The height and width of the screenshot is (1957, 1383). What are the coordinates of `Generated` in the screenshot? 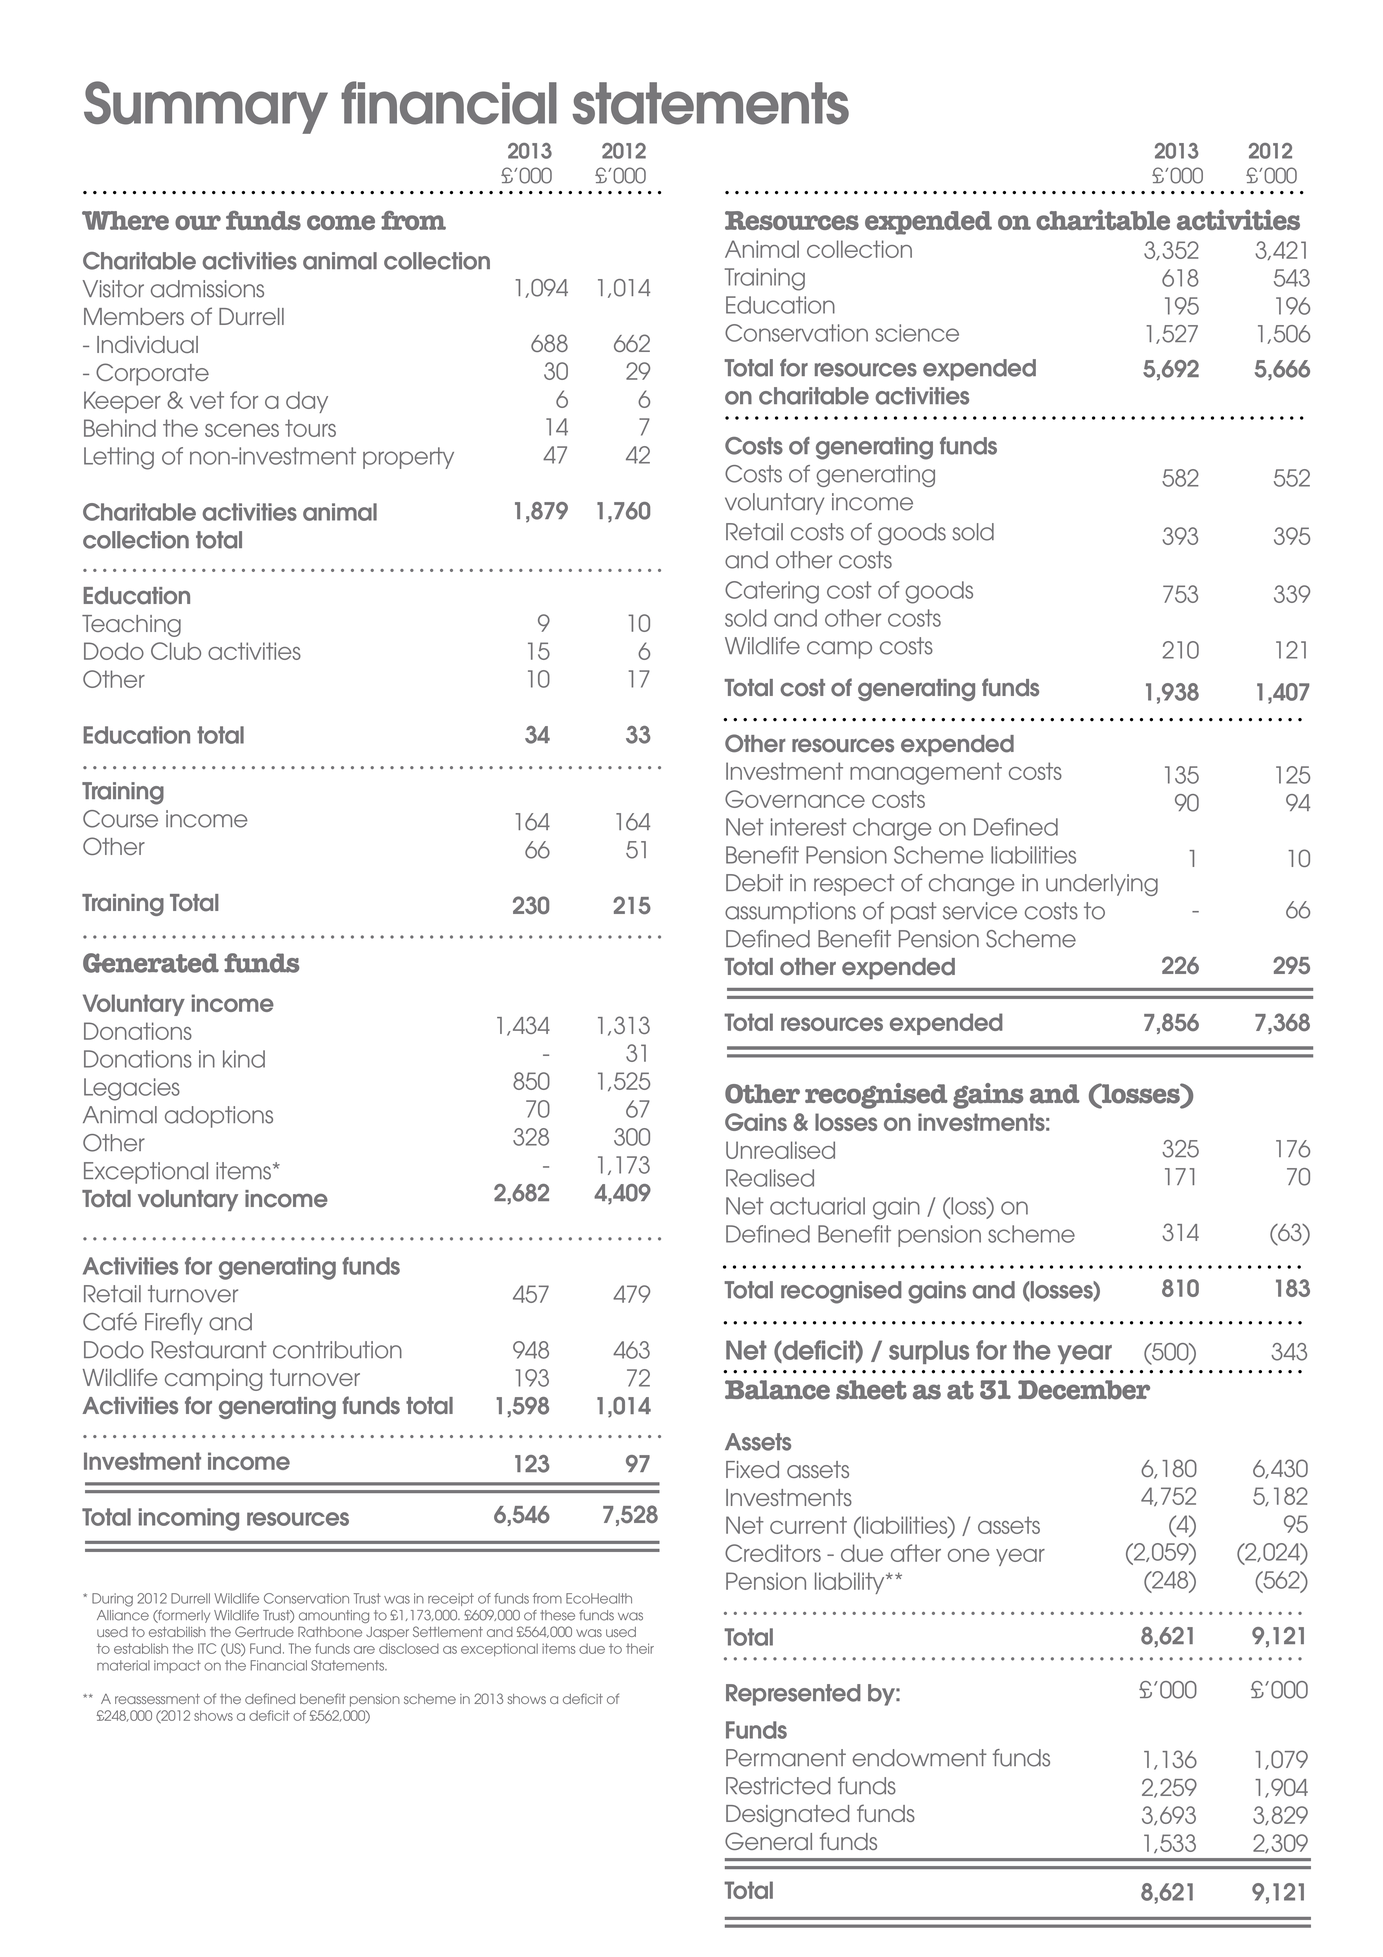 It's located at (151, 963).
